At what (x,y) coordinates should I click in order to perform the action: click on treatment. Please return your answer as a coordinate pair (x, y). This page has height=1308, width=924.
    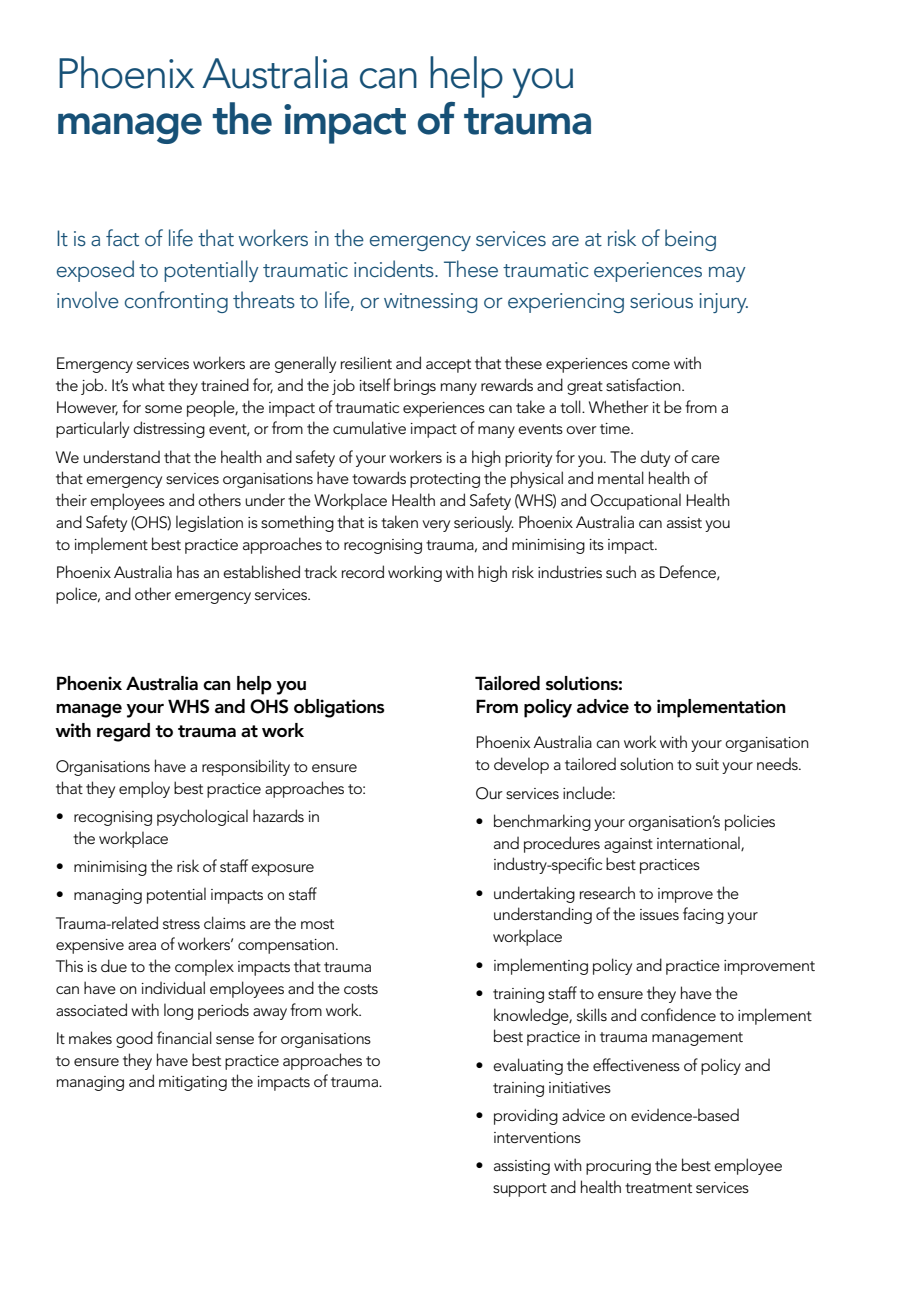
    Looking at the image, I should click on (658, 1188).
